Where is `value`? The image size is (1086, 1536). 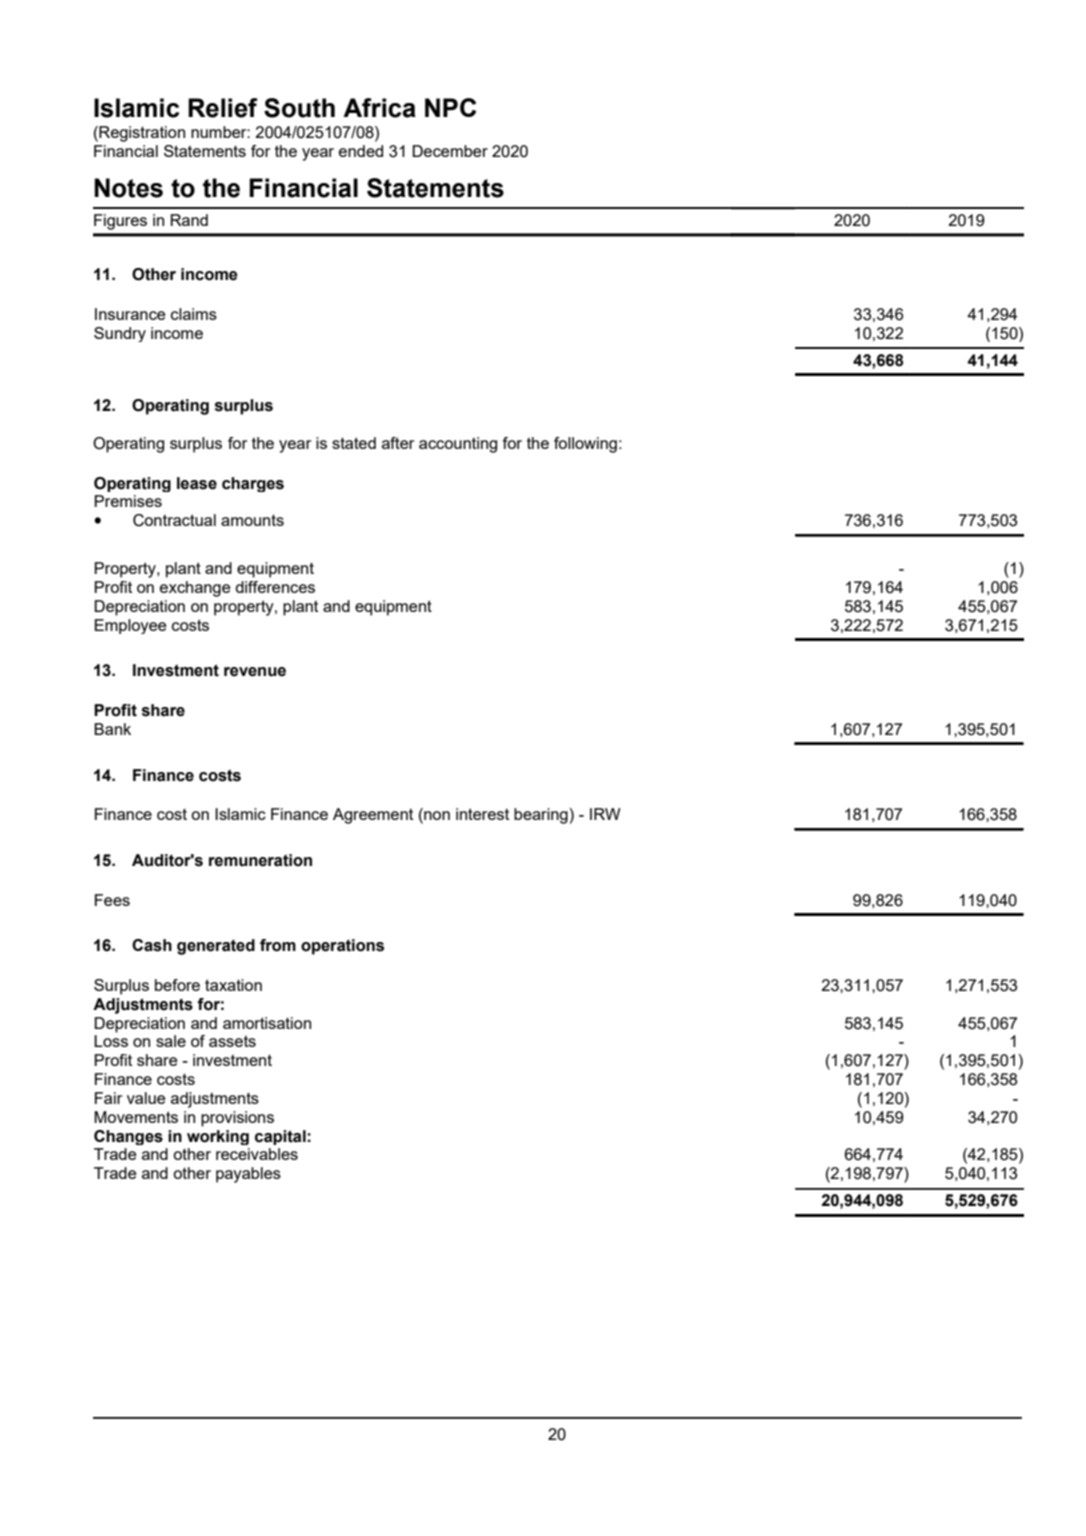 value is located at coordinates (146, 1098).
